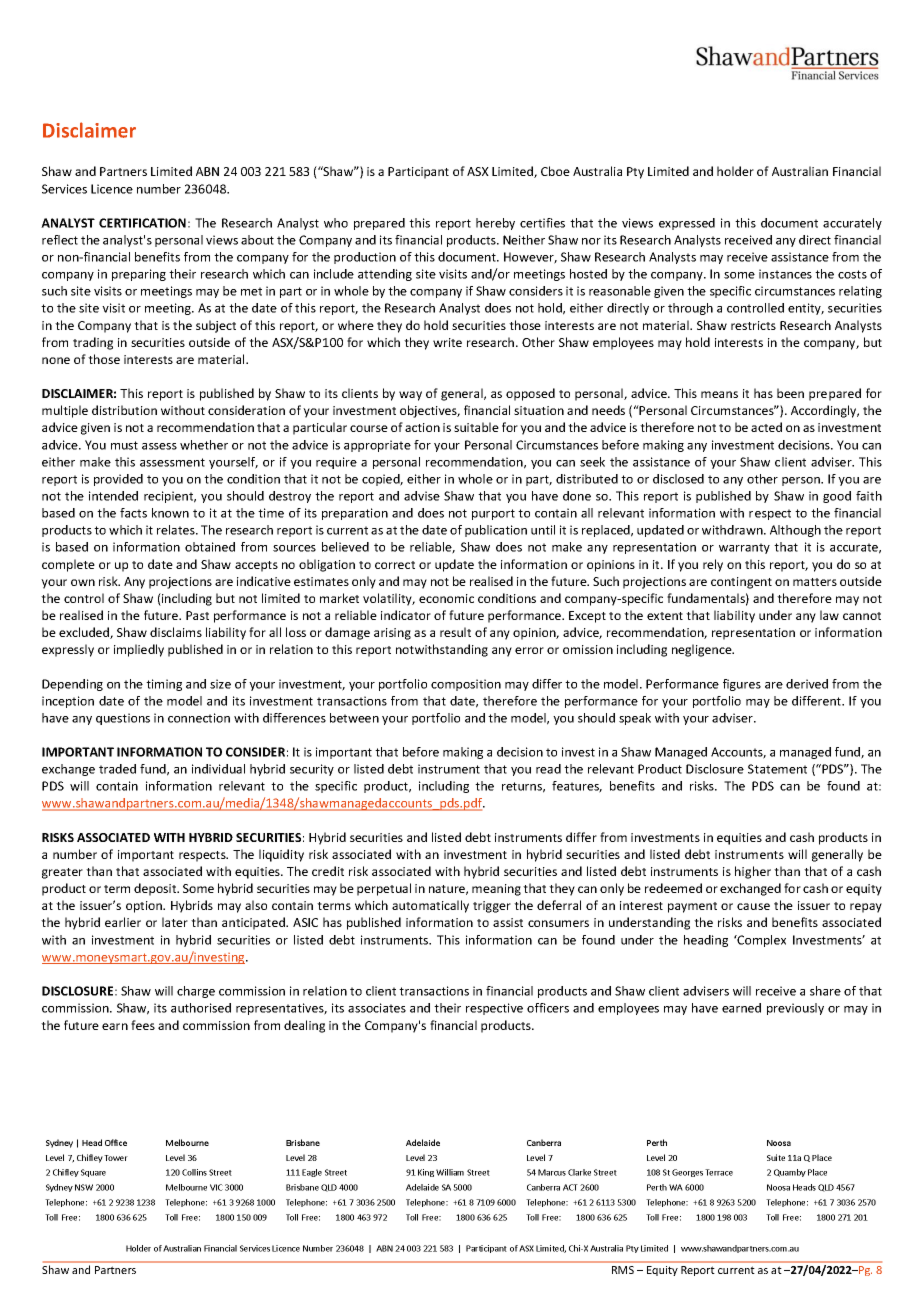  Describe the element at coordinates (552, 1172) in the screenshot. I see `Marcus` at that location.
